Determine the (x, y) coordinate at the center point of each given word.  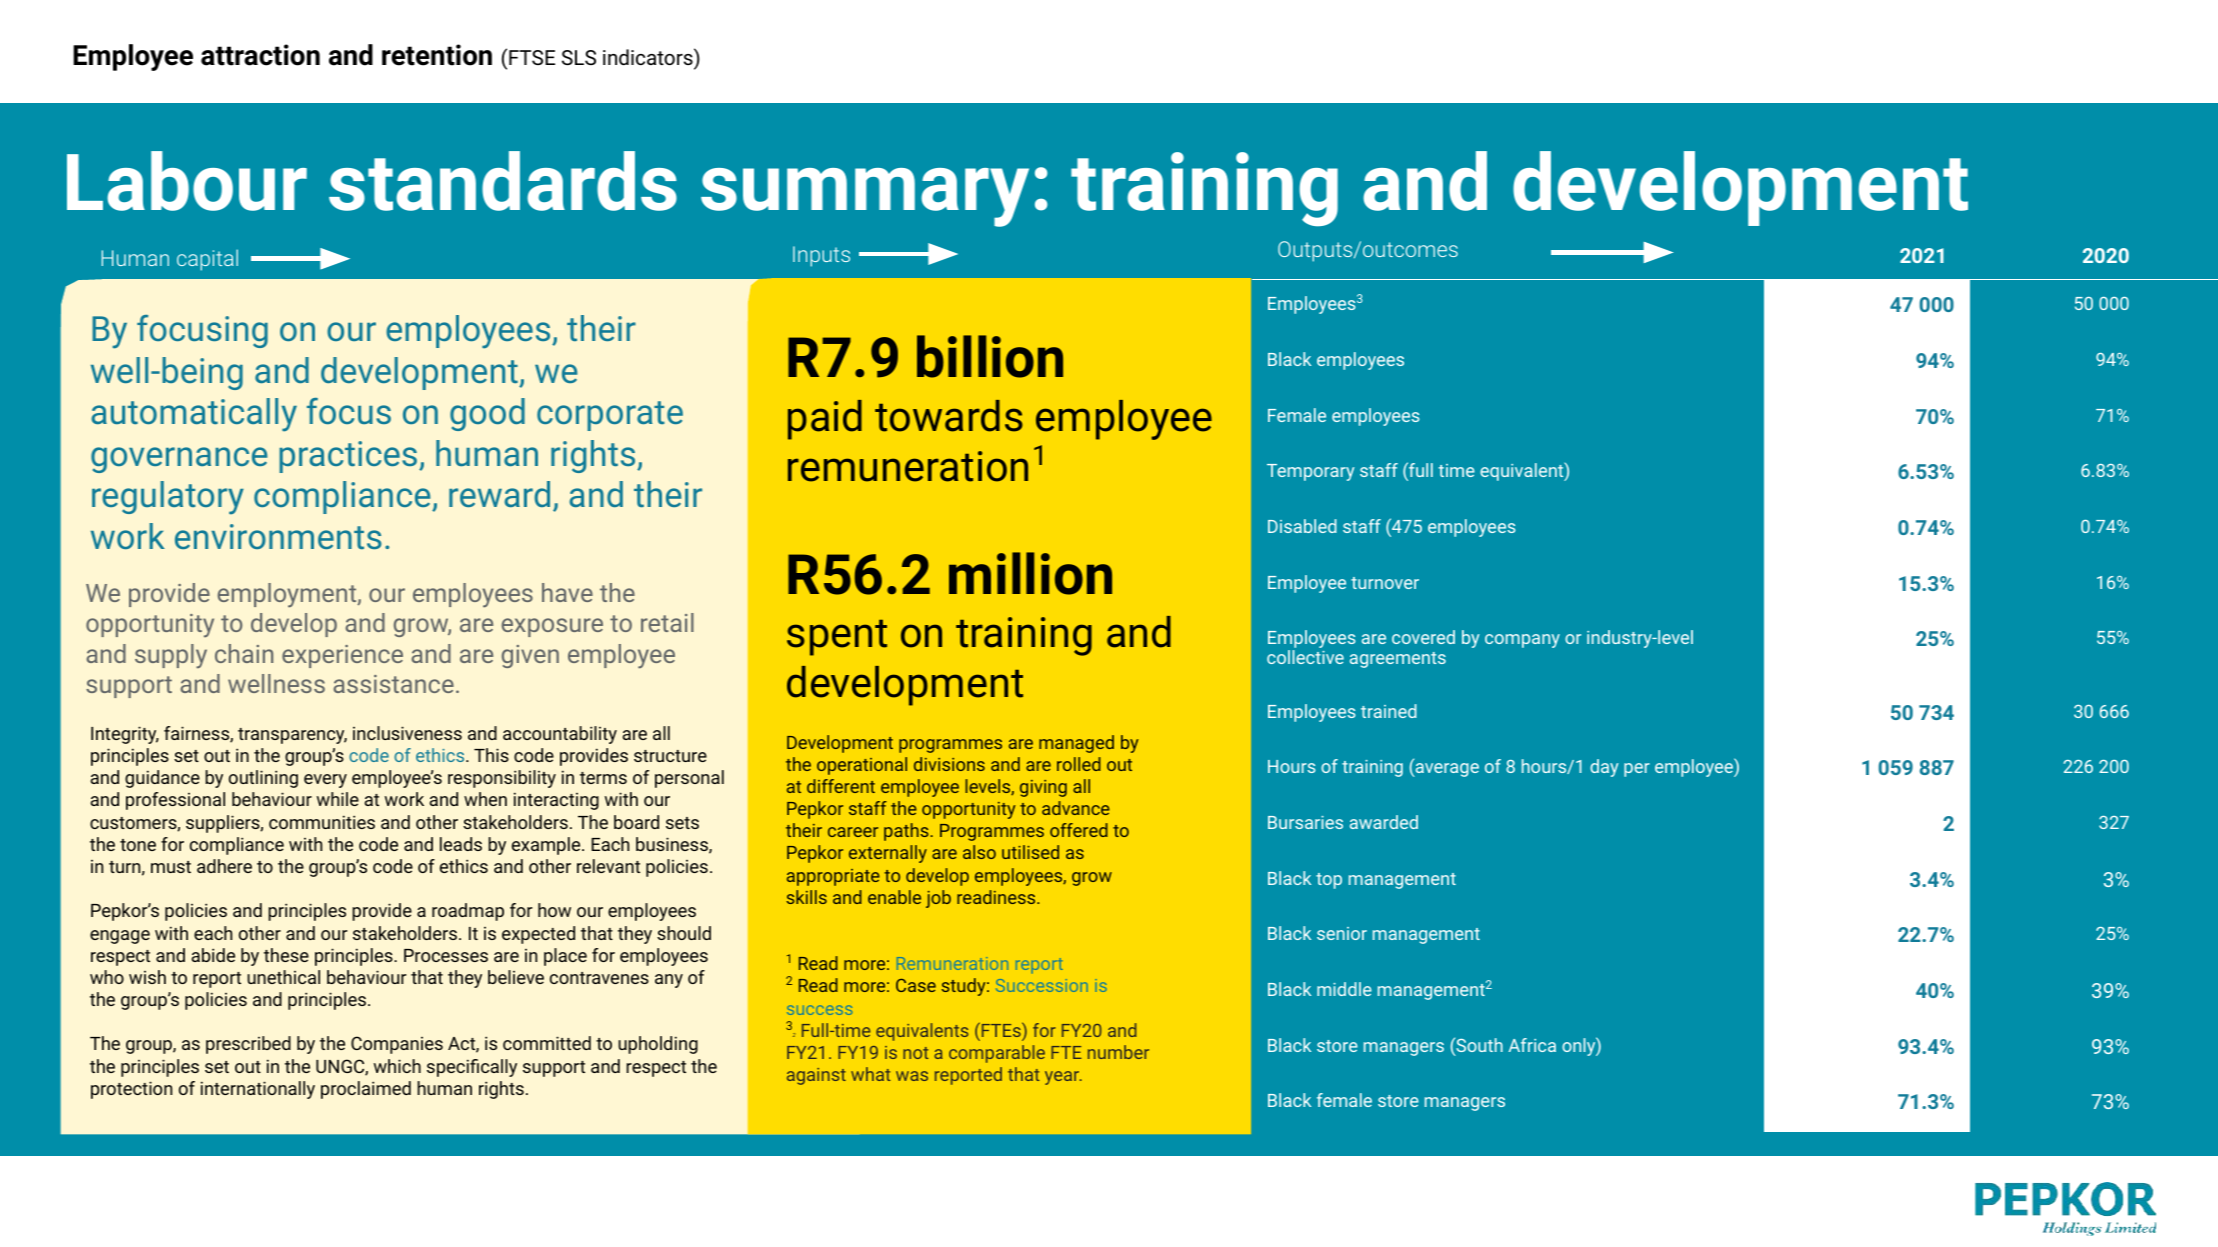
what (871, 1074)
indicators (649, 56)
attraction (260, 55)
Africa (1532, 1045)
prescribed (248, 1045)
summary (865, 197)
